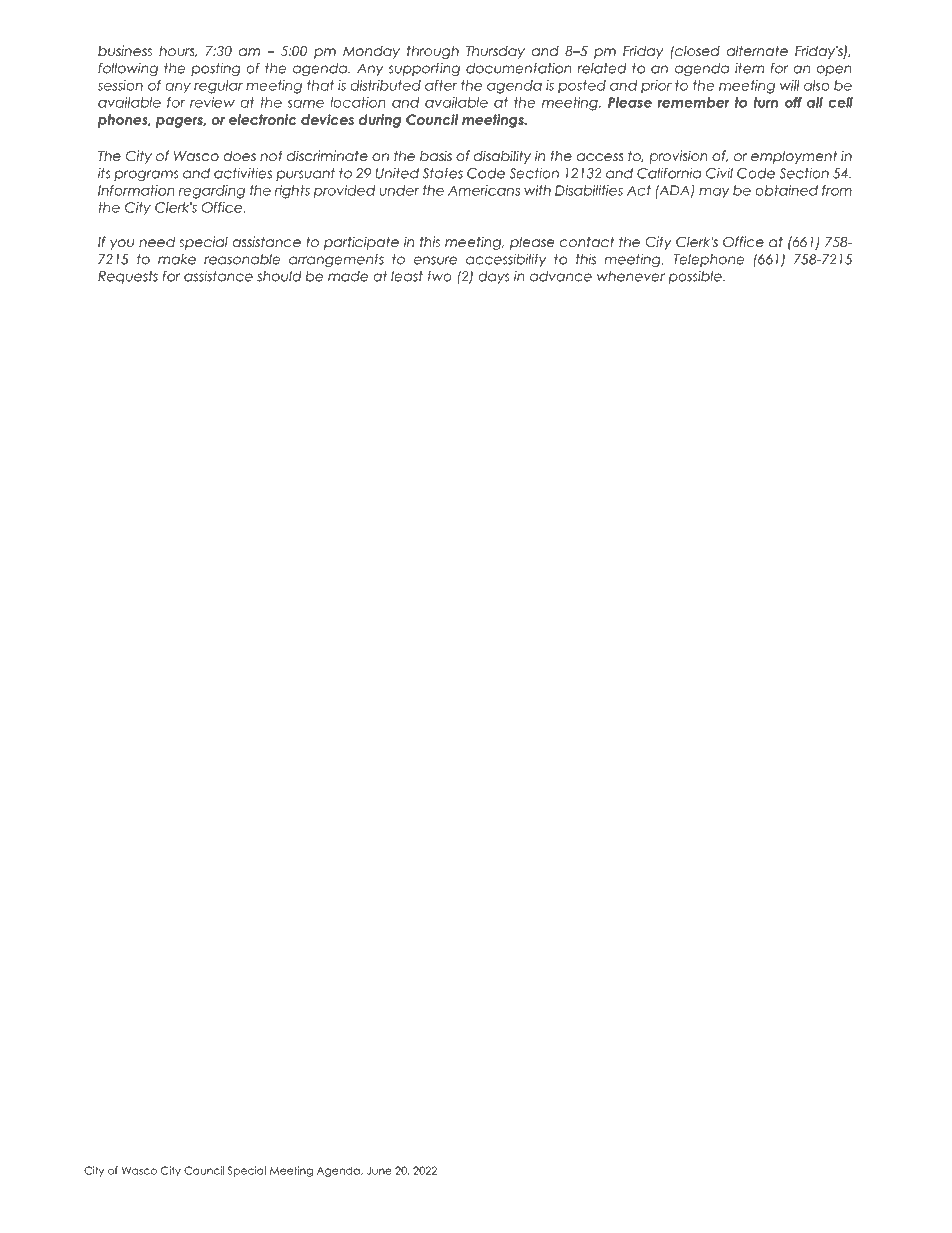 This page has width=952, height=1233. What do you see at coordinates (749, 68) in the page?
I see `item` at bounding box center [749, 68].
